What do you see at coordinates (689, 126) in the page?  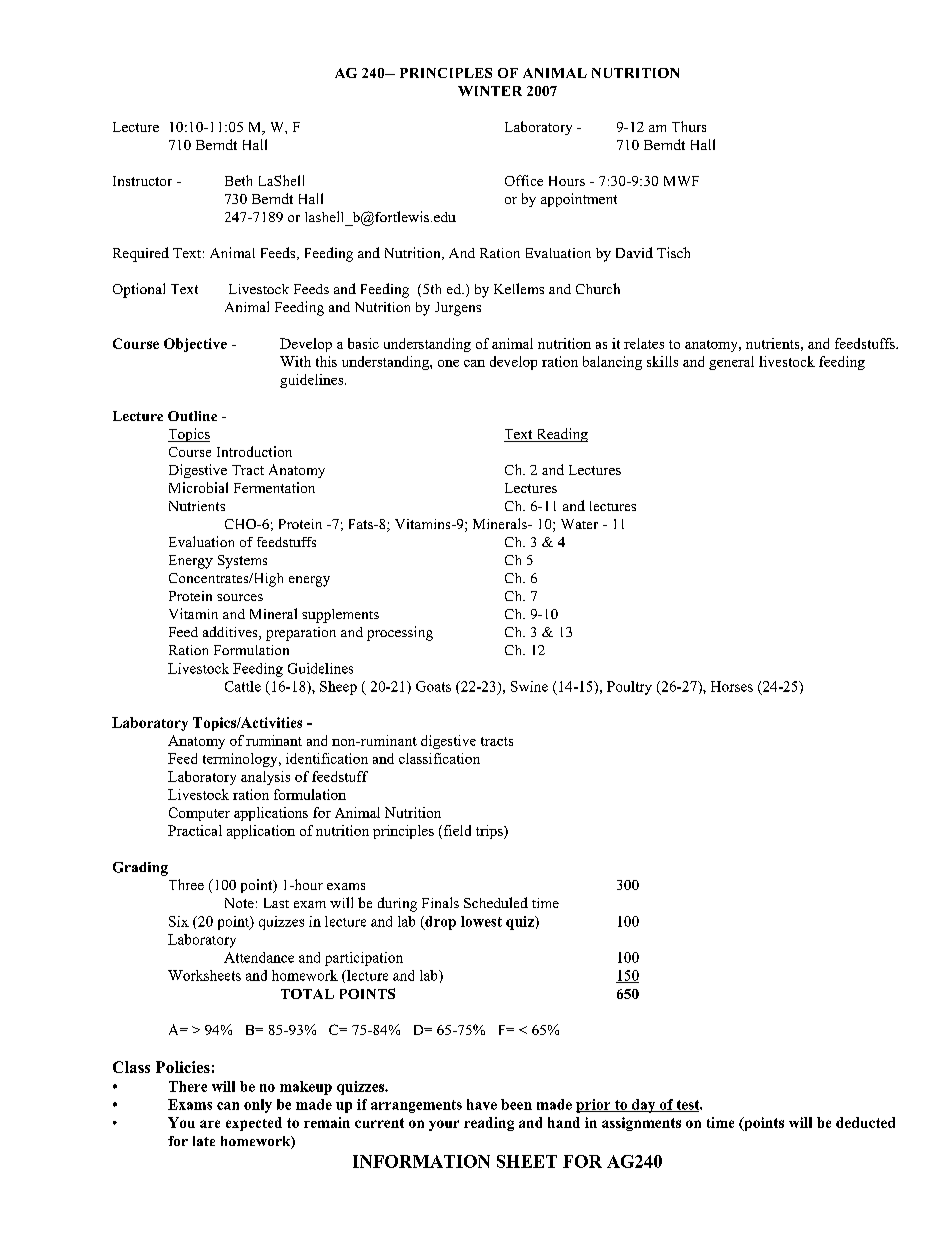 I see `Thurs` at bounding box center [689, 126].
